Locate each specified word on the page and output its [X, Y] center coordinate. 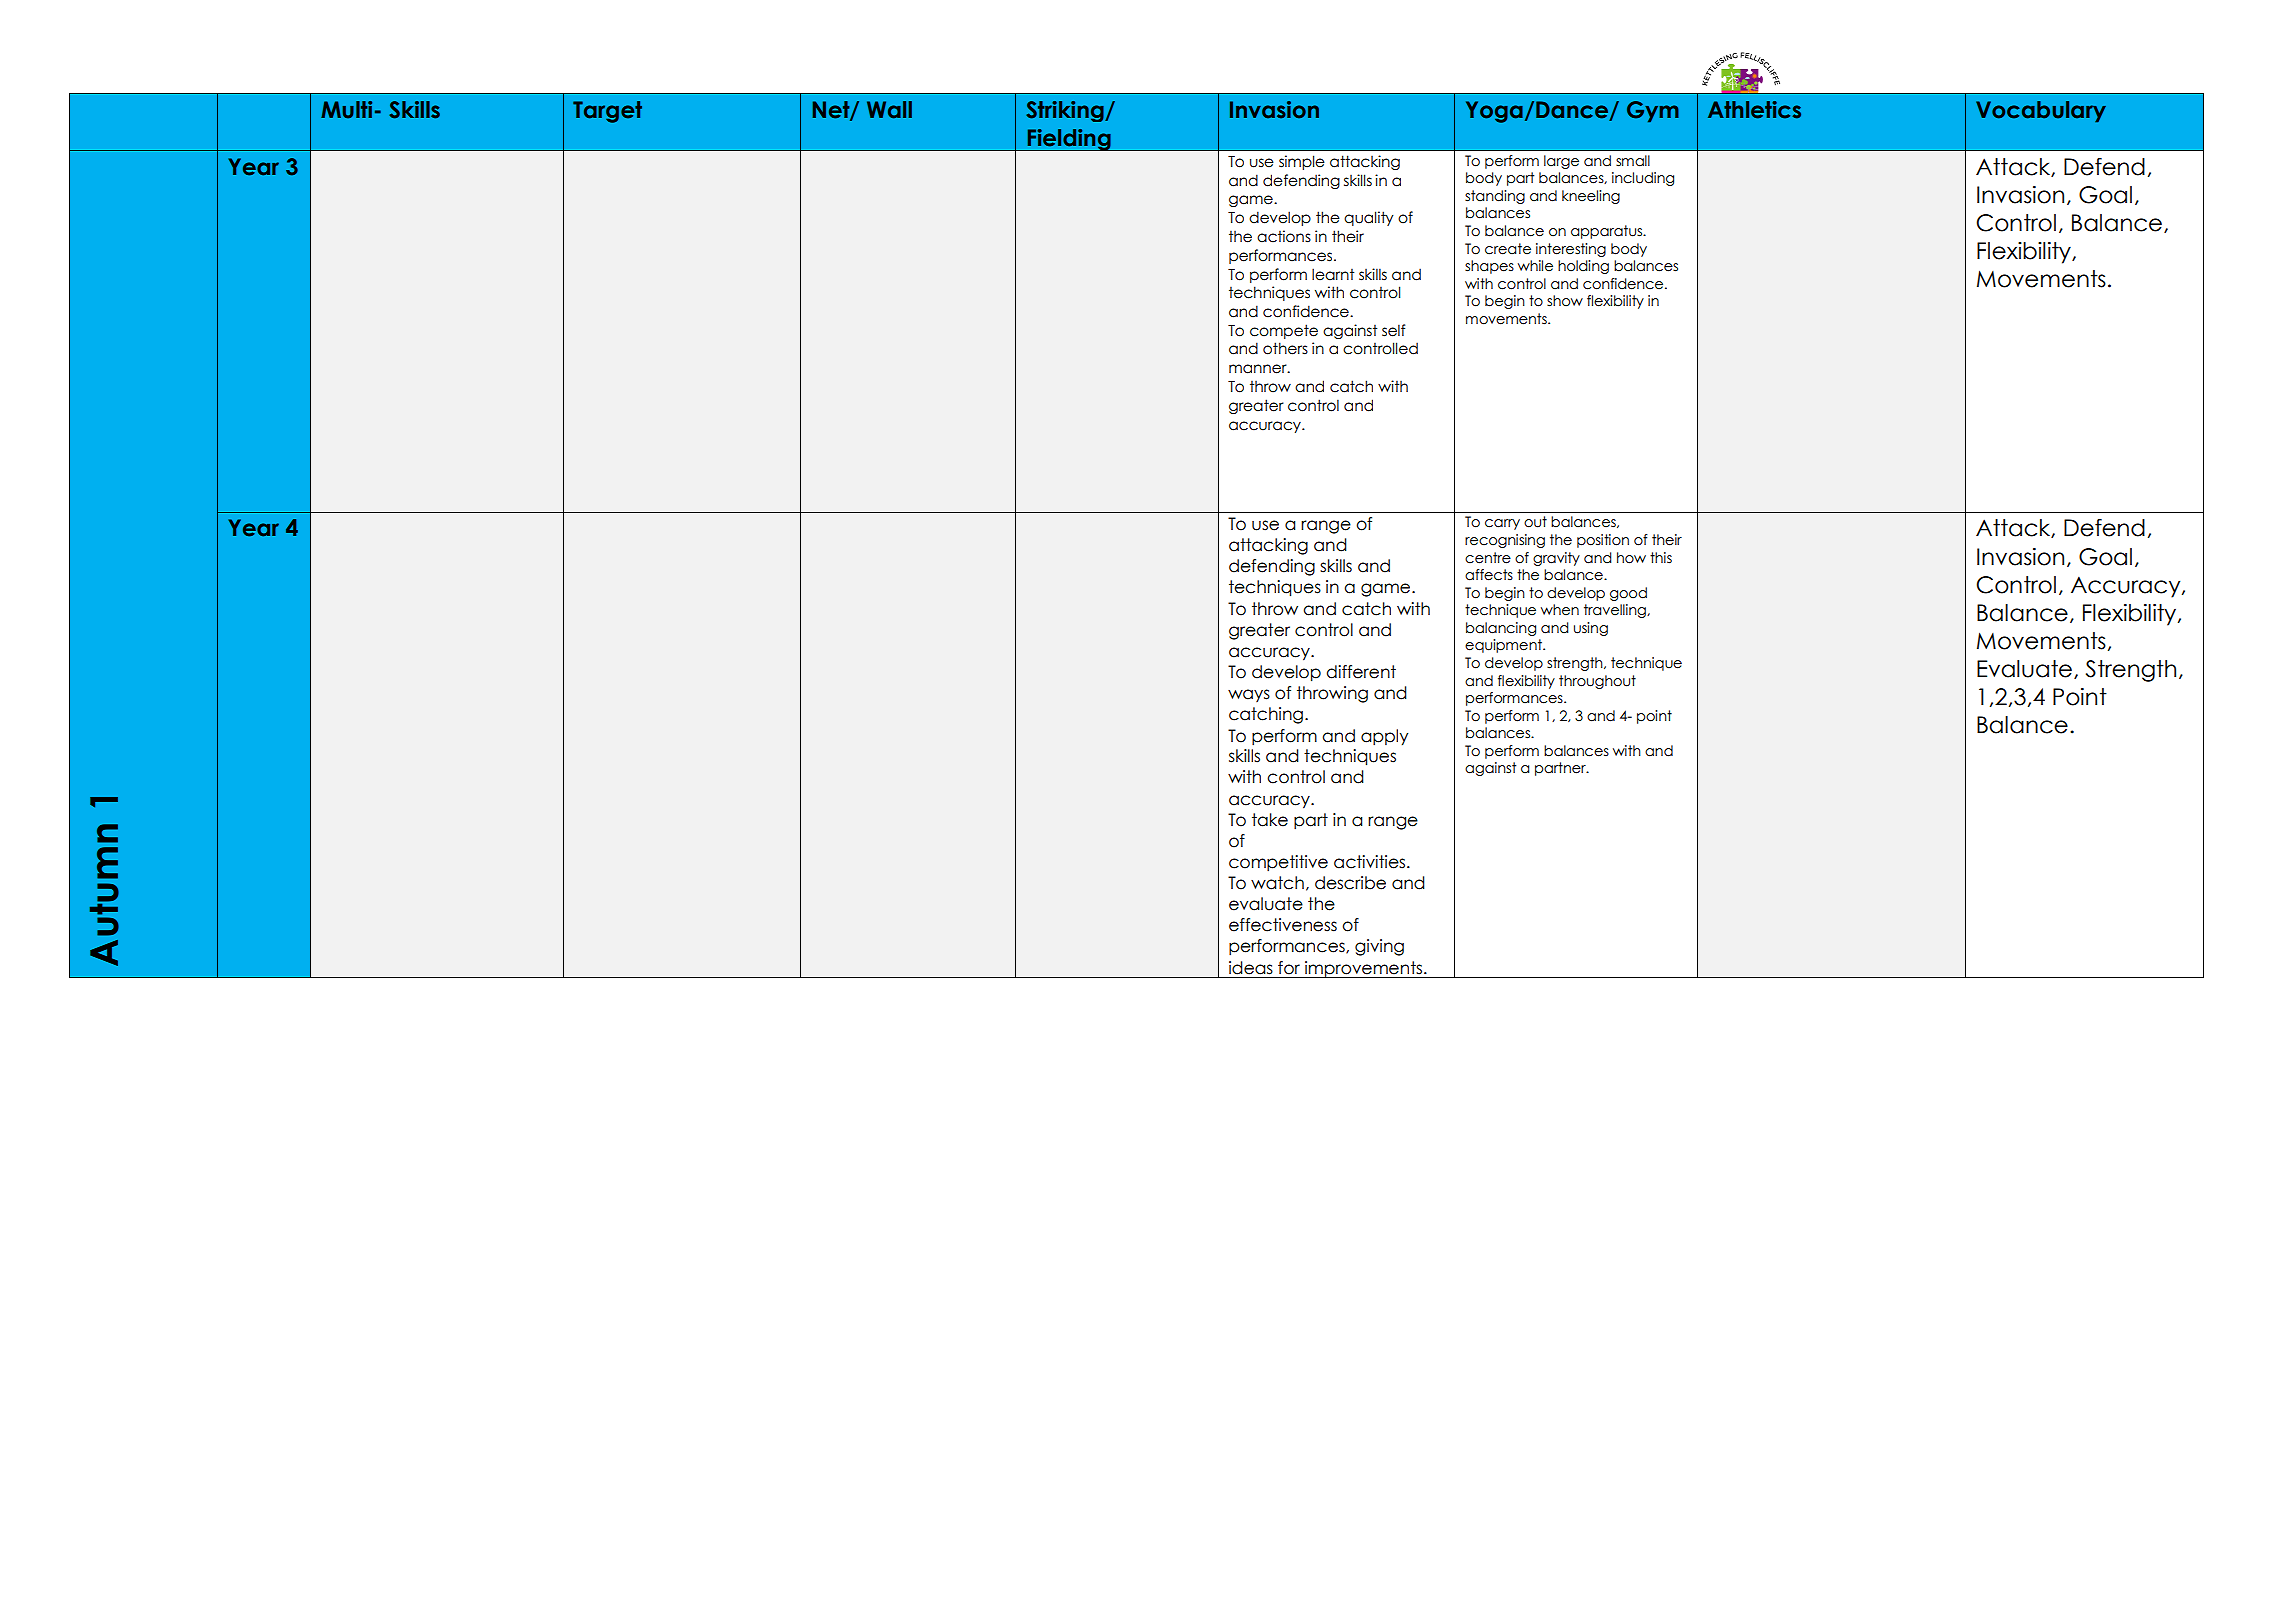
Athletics [1754, 110]
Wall [889, 110]
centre [1488, 558]
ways [1249, 695]
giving [1379, 947]
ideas [1251, 968]
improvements [1363, 969]
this [1661, 558]
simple [1302, 162]
